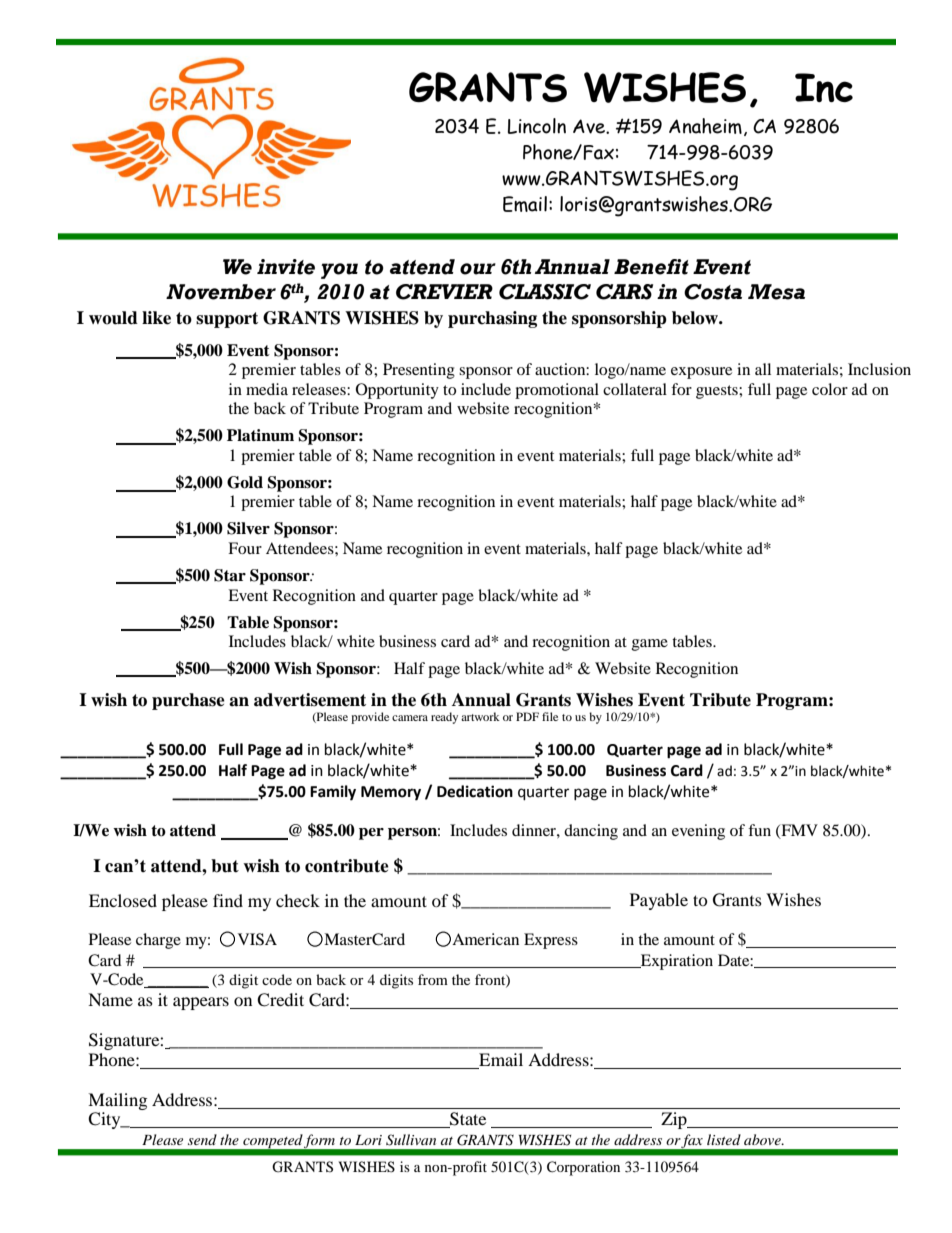 The width and height of the document is (952, 1233). I want to click on invite, so click(286, 267).
